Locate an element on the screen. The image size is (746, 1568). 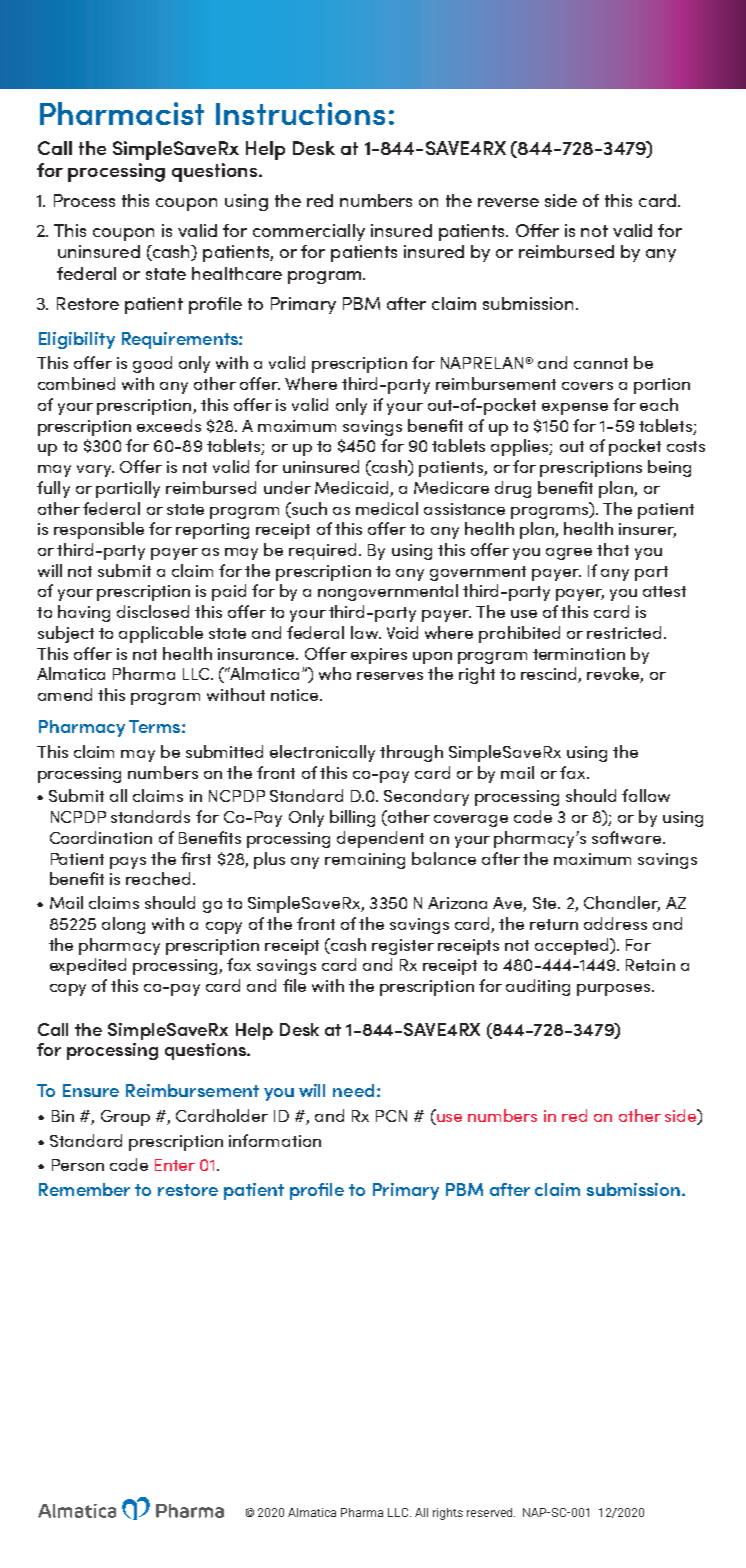
Remember is located at coordinates (84, 1189).
